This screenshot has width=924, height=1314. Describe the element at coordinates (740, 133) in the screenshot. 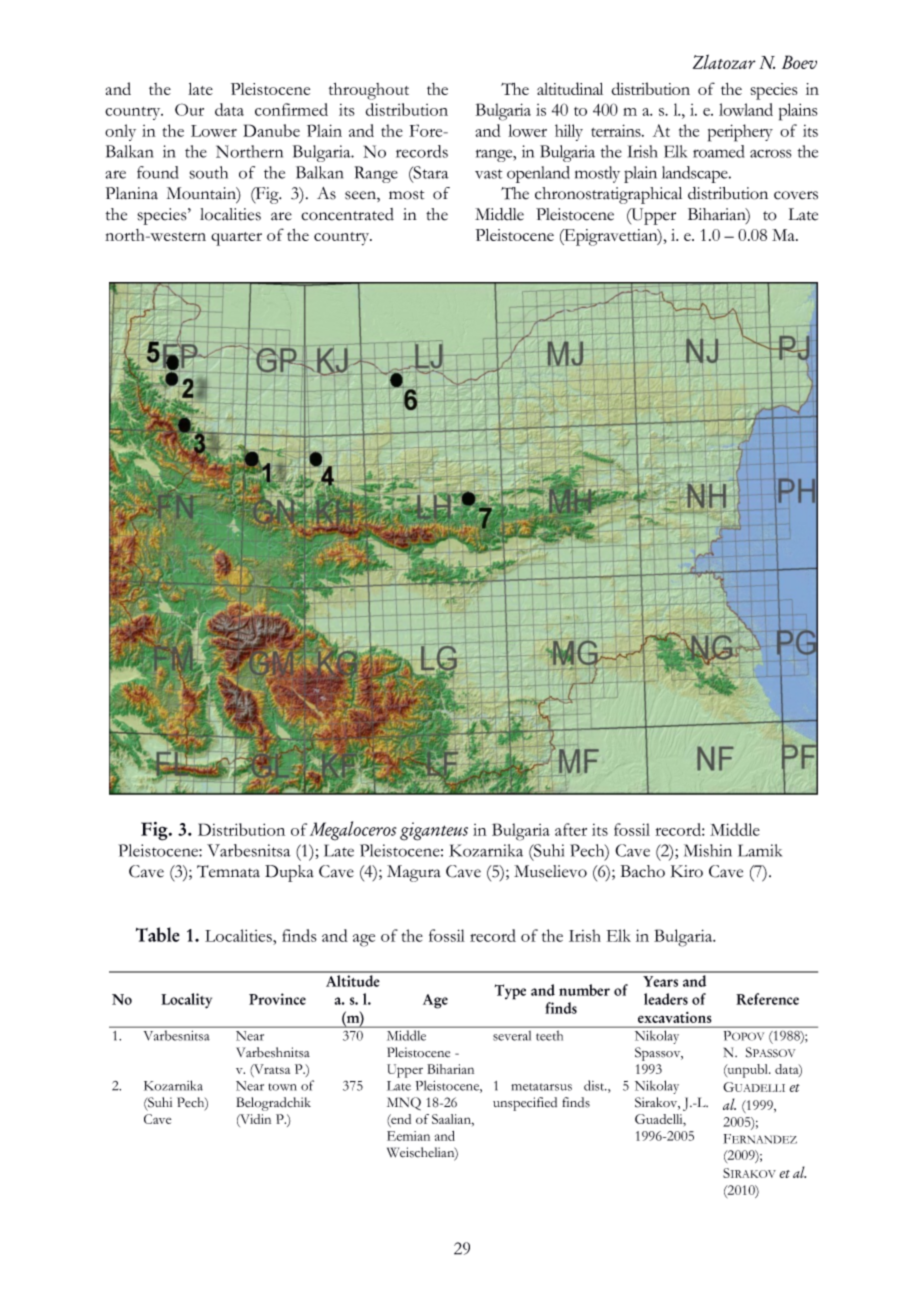

I see `periphery` at that location.
